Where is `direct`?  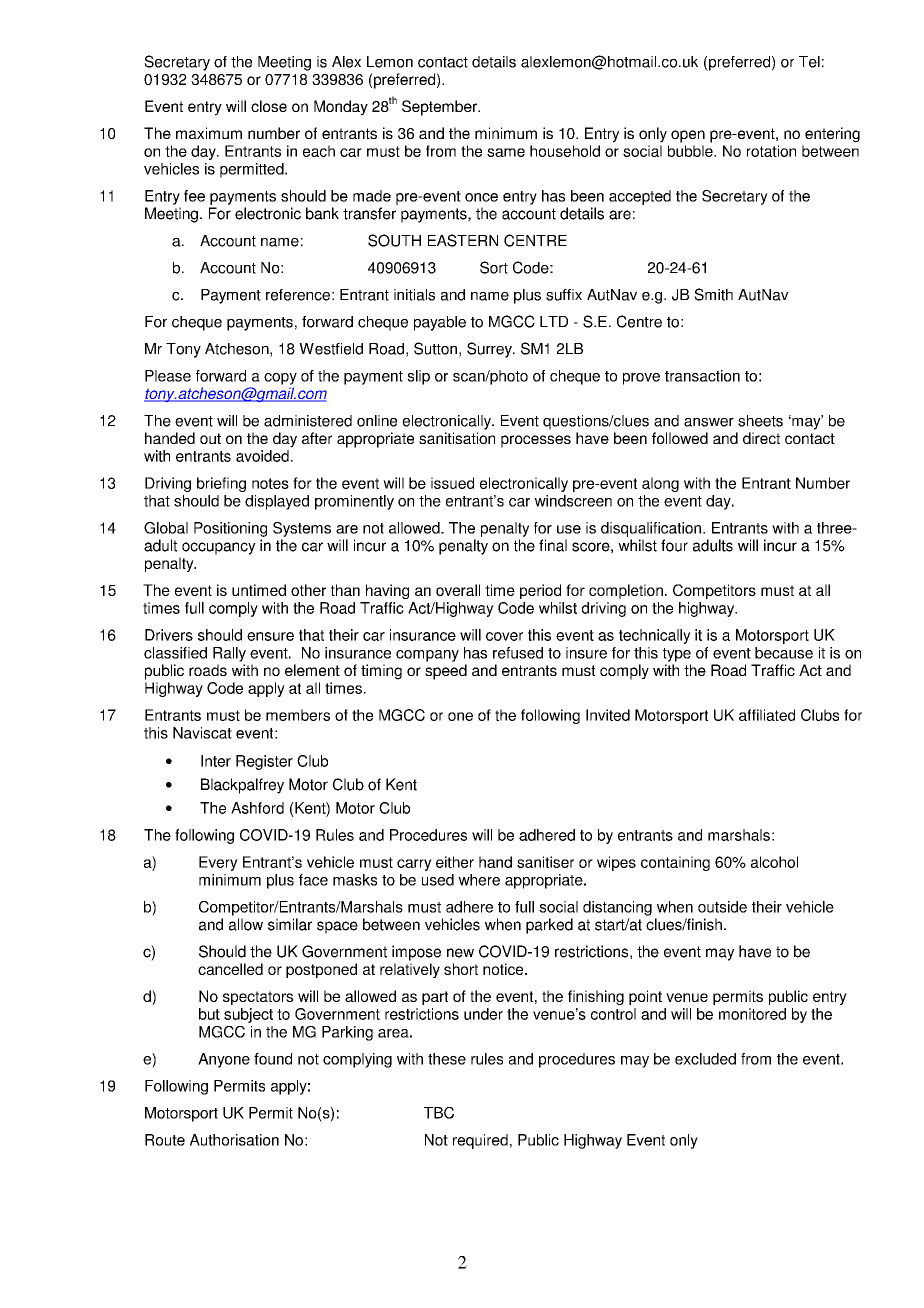
direct is located at coordinates (761, 438).
